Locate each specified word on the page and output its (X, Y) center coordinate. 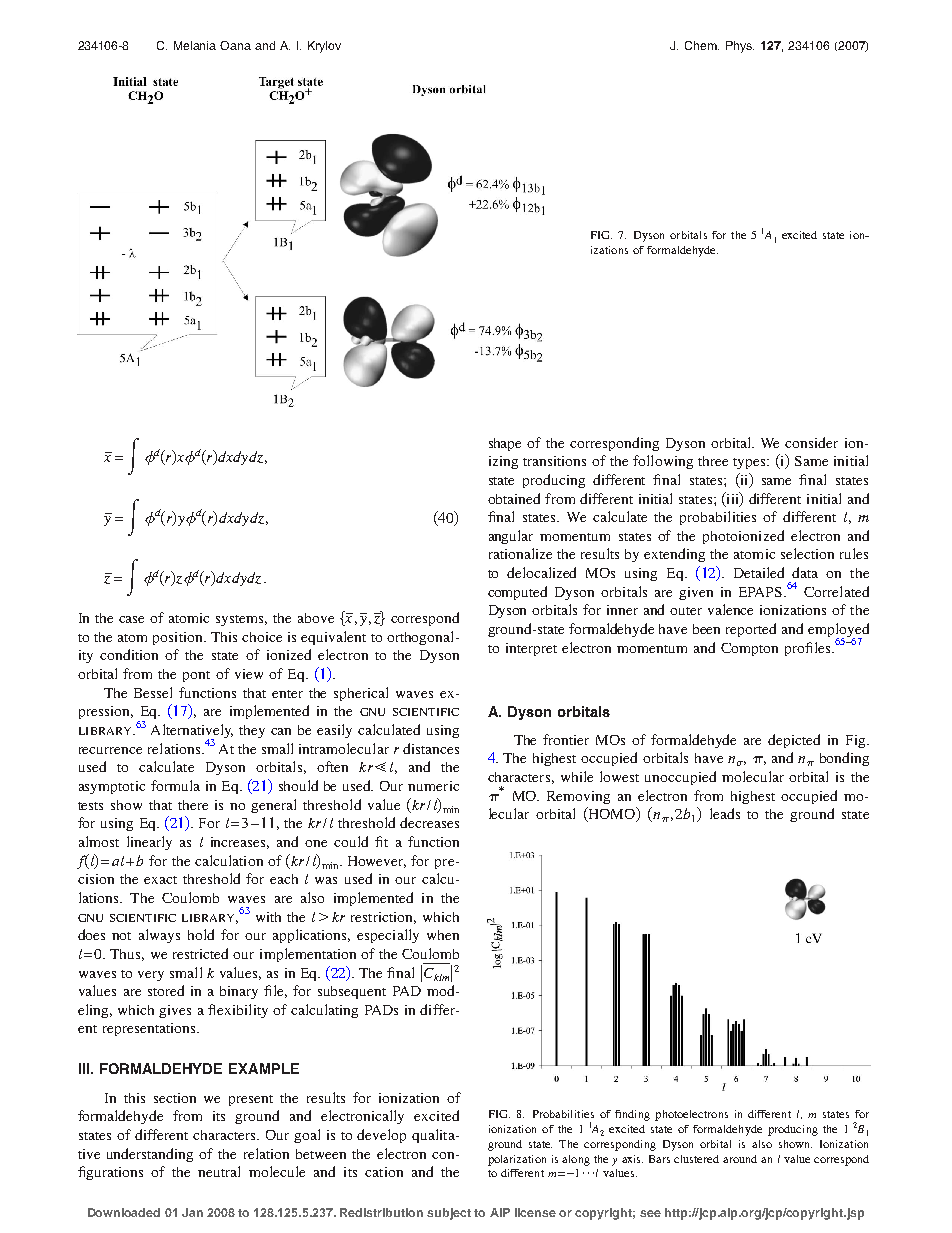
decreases (429, 822)
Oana (235, 45)
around (740, 1159)
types (750, 463)
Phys (740, 47)
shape (505, 444)
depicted (794, 741)
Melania (195, 45)
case (131, 619)
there (193, 805)
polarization (517, 1160)
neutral (219, 1171)
